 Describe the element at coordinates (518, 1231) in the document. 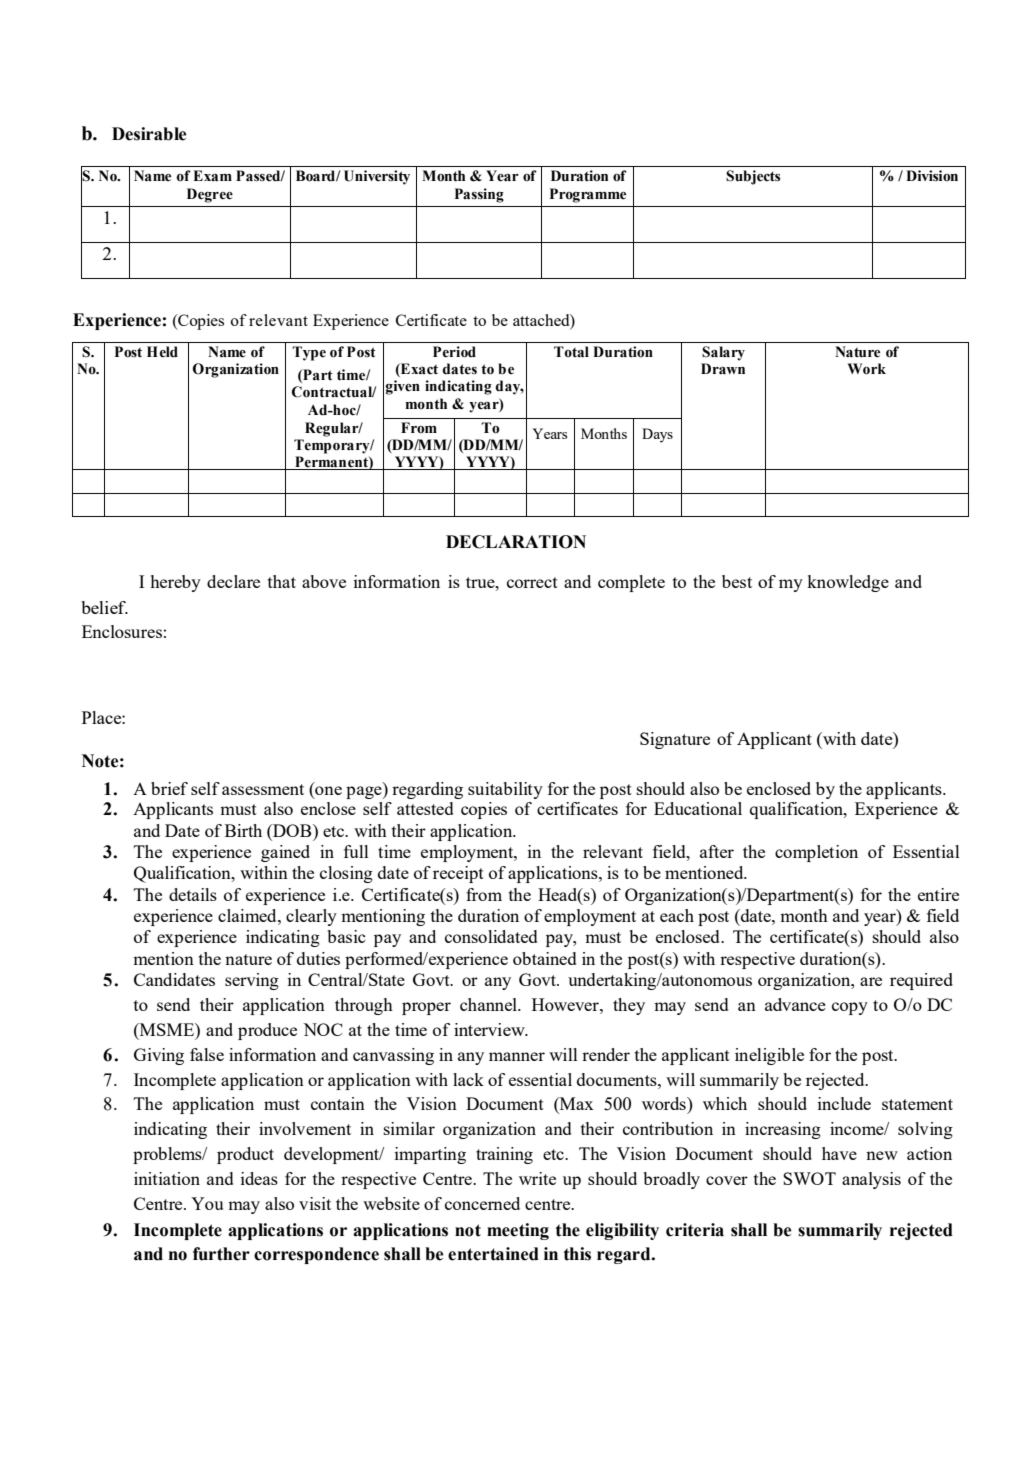

I see `meeting` at that location.
